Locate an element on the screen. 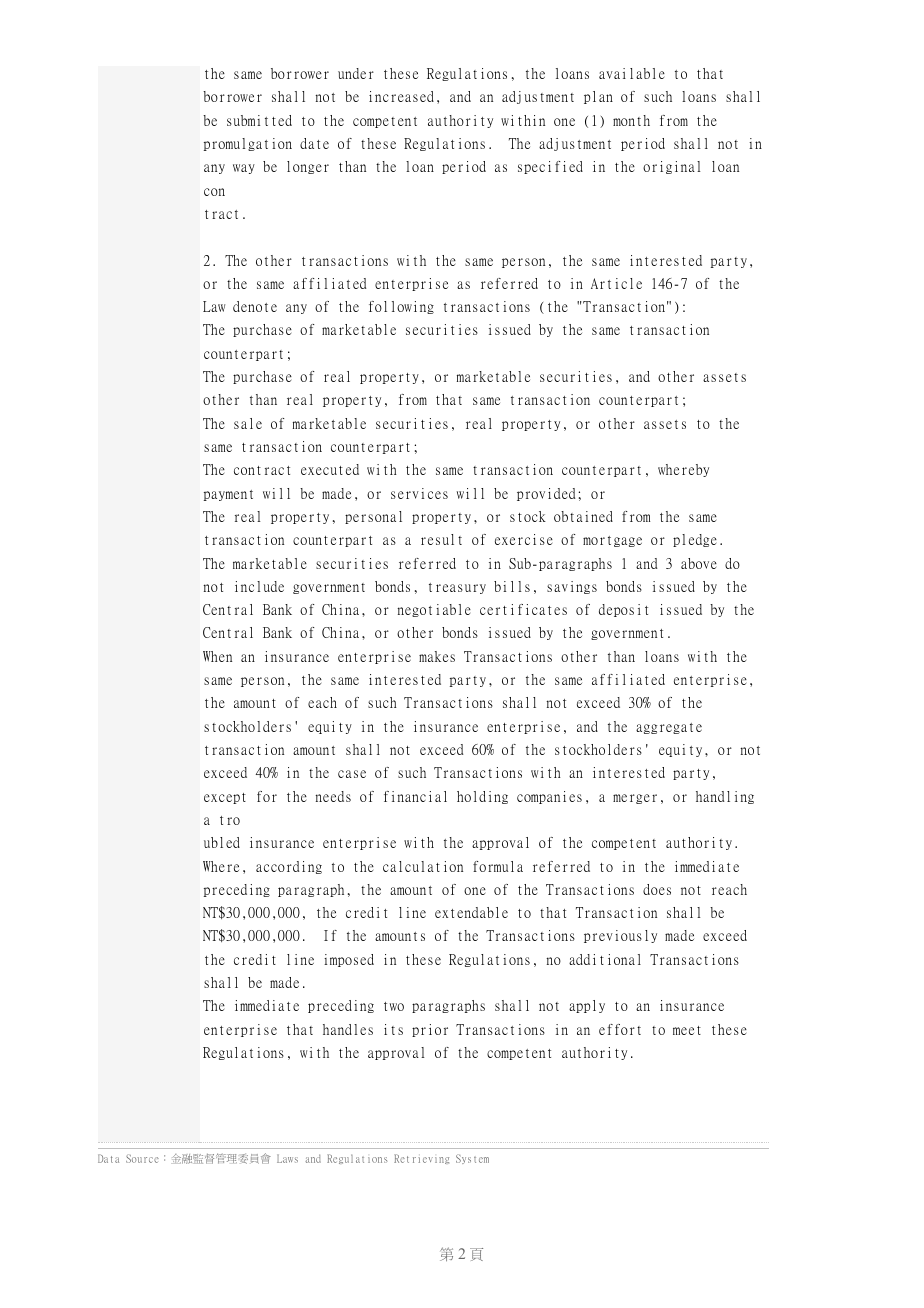  month is located at coordinates (631, 120).
